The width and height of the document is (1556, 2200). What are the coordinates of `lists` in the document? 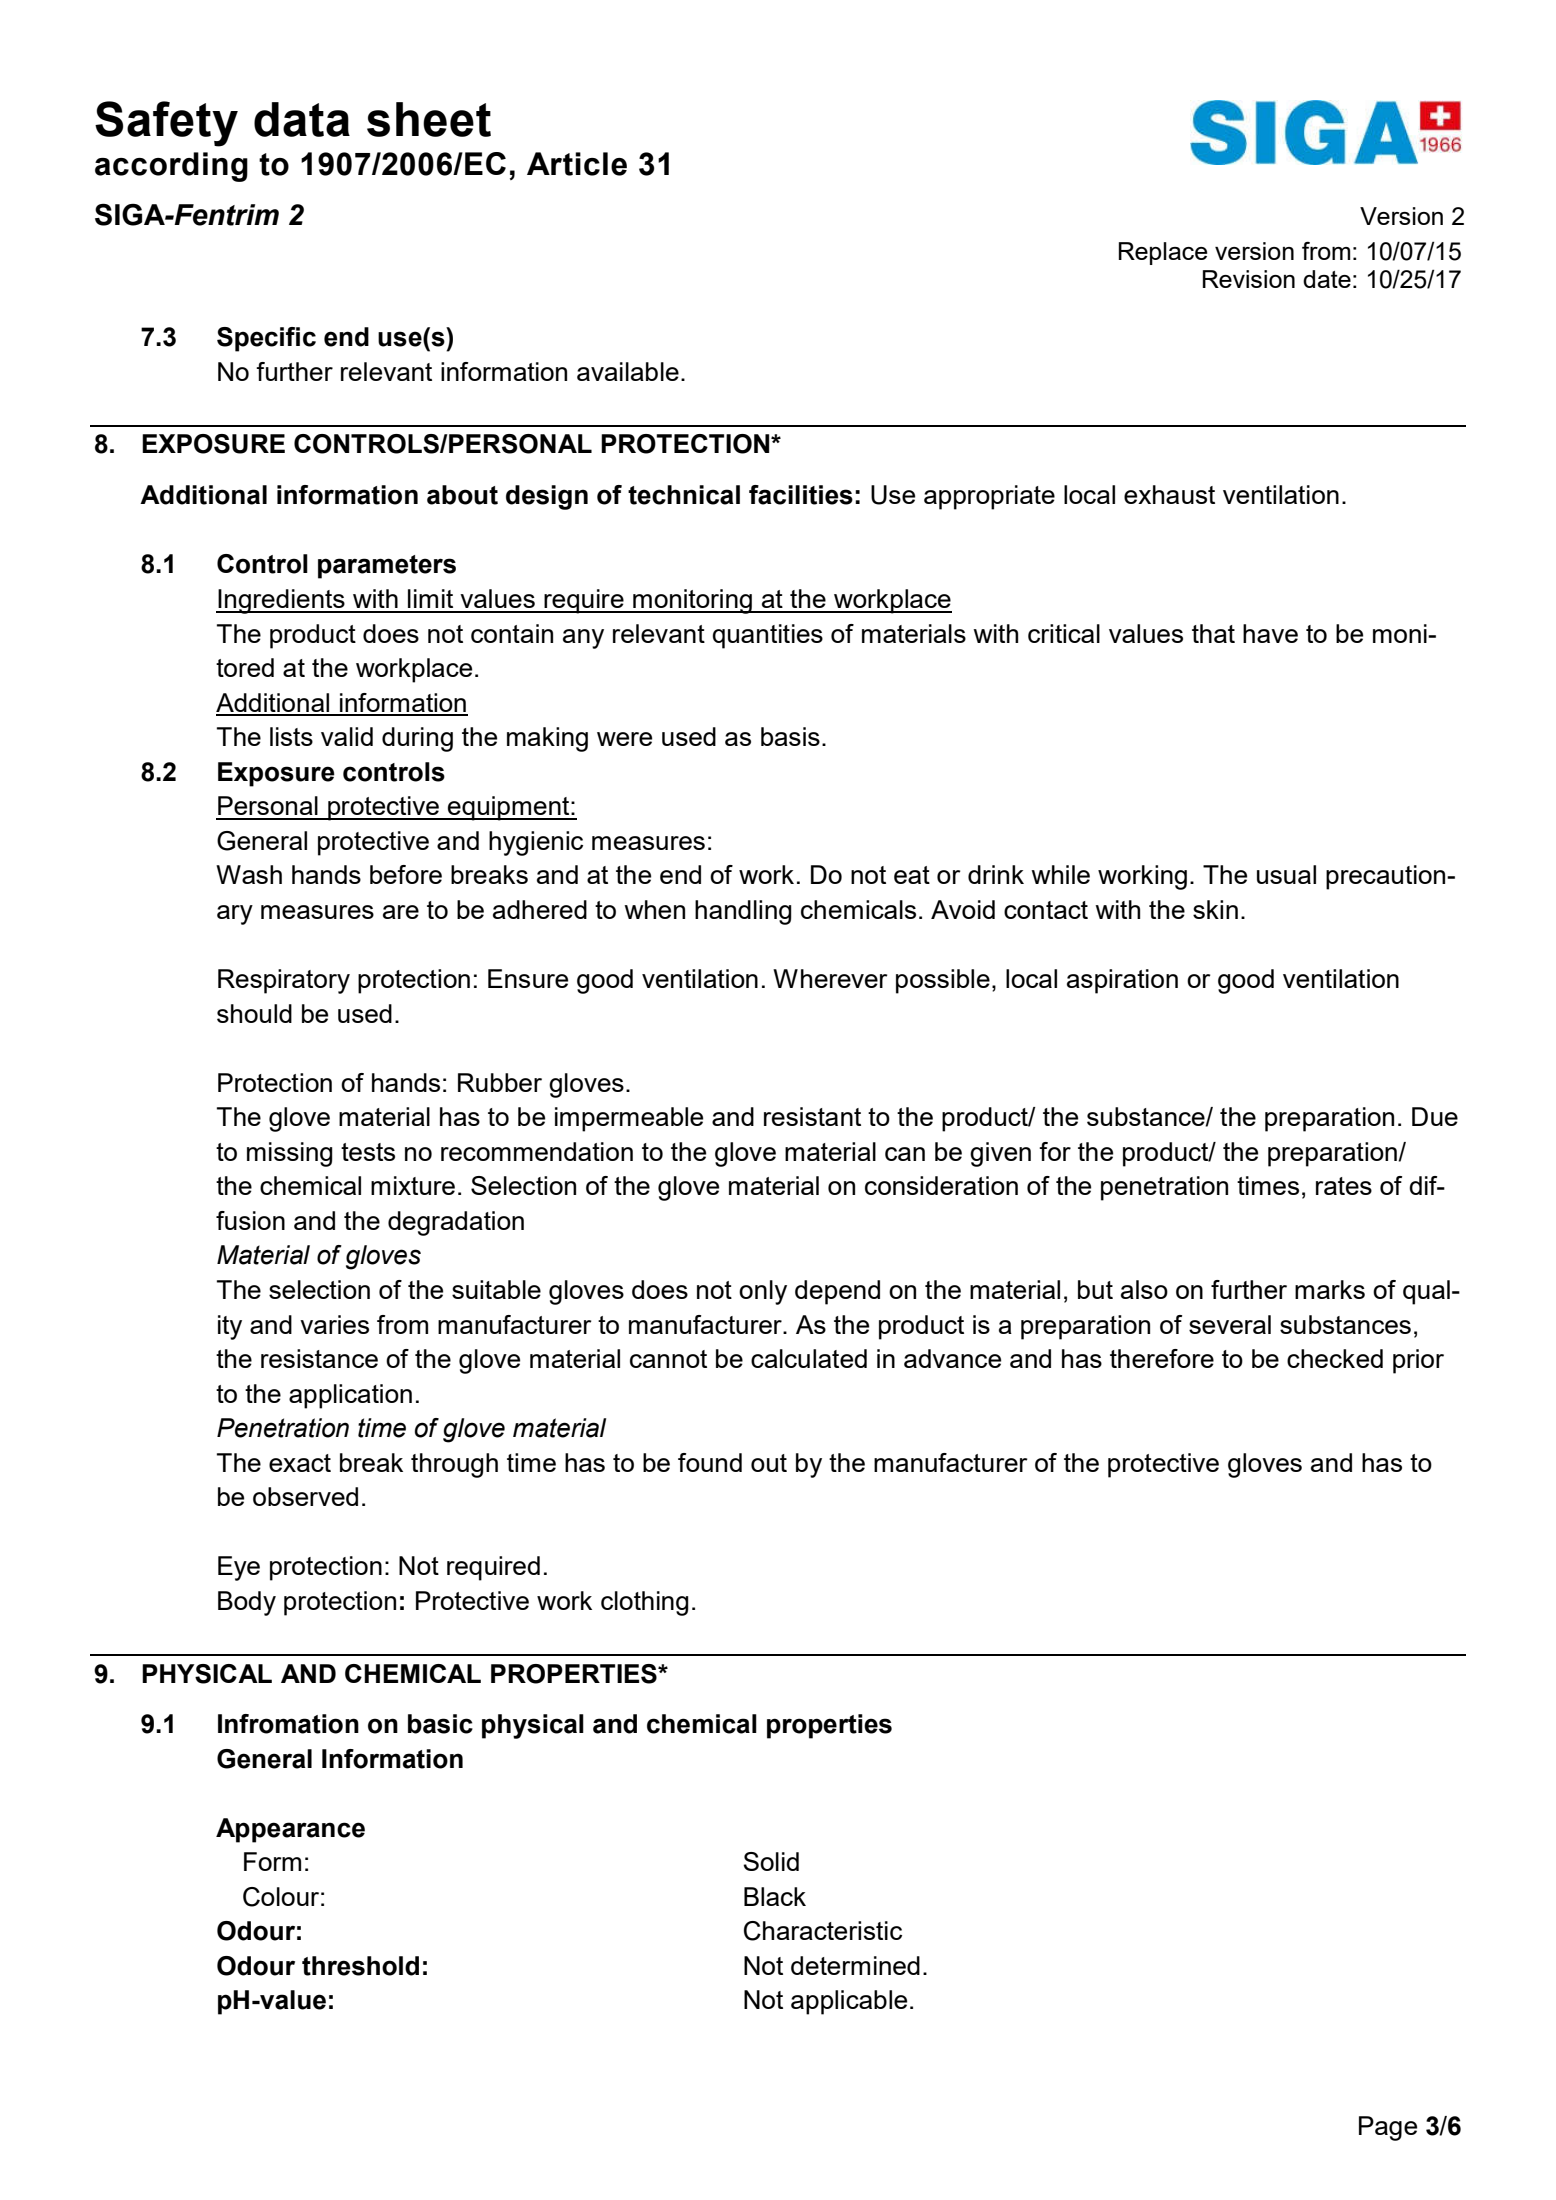 It's located at (291, 736).
